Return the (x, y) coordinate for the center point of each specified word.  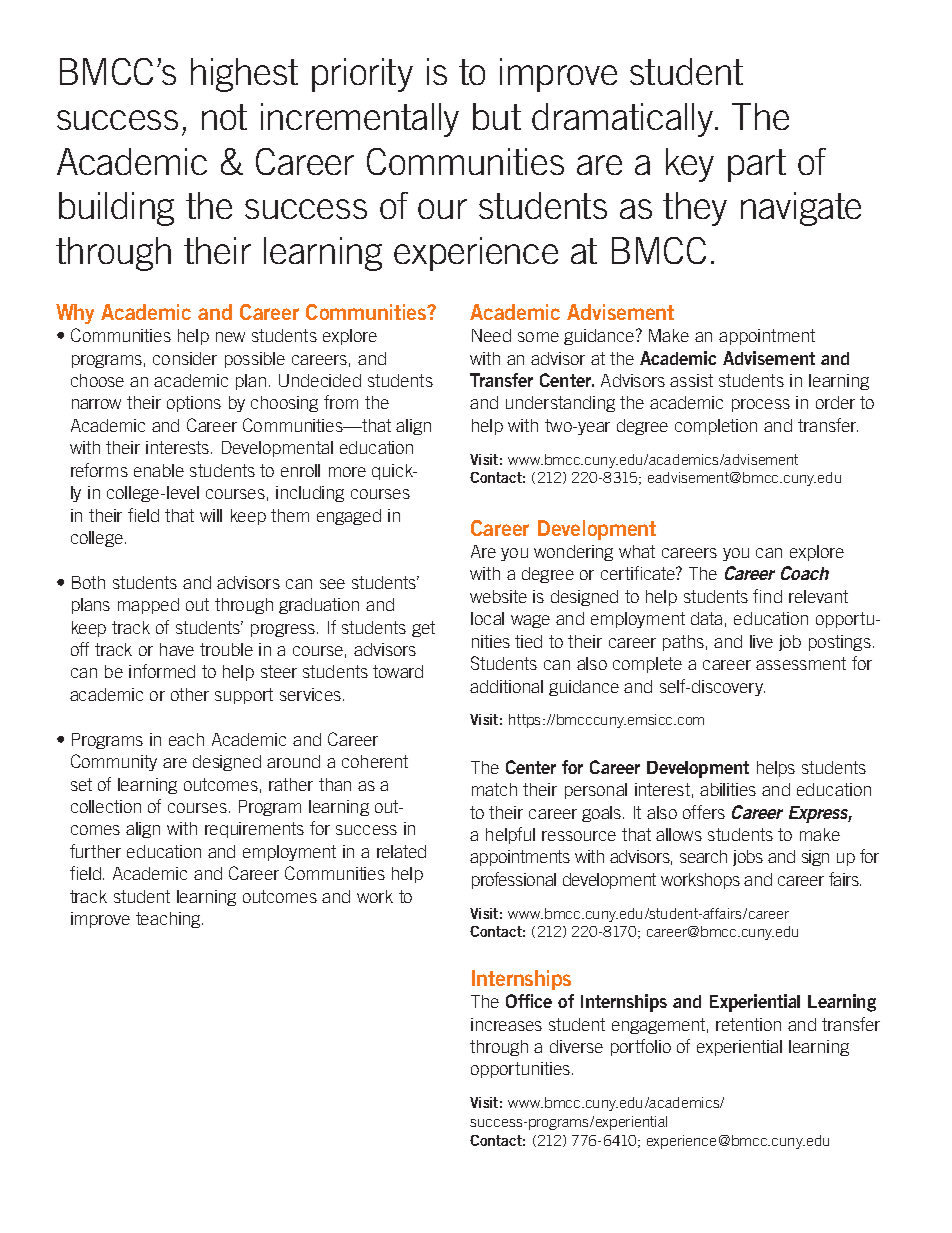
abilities (728, 789)
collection (106, 806)
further (95, 851)
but (497, 116)
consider (185, 358)
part (757, 165)
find (767, 596)
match (494, 789)
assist (691, 380)
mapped (148, 606)
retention (748, 1024)
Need (491, 335)
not (224, 117)
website (498, 596)
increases (506, 1024)
